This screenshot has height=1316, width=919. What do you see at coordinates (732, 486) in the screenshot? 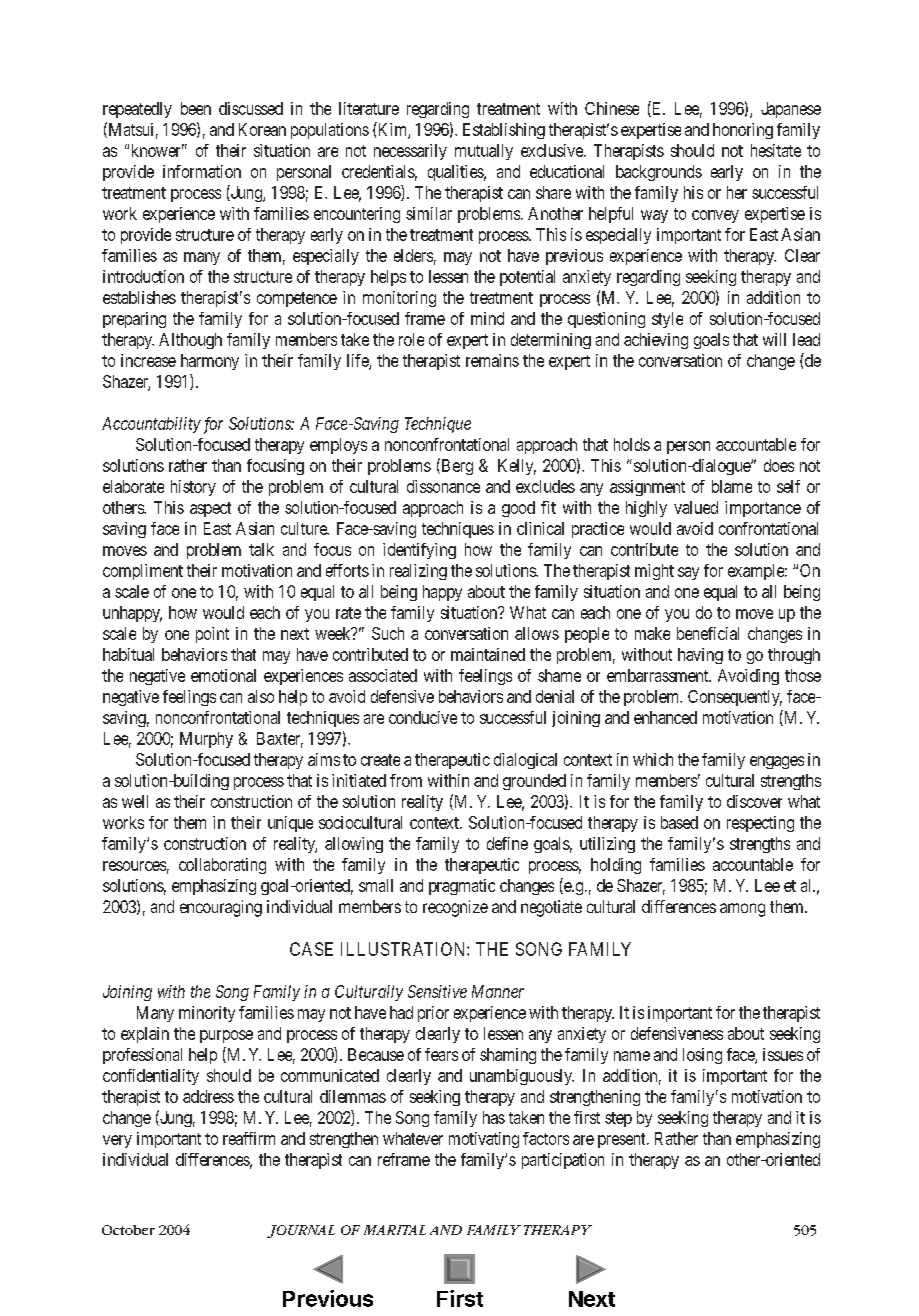
I see `blame` at bounding box center [732, 486].
